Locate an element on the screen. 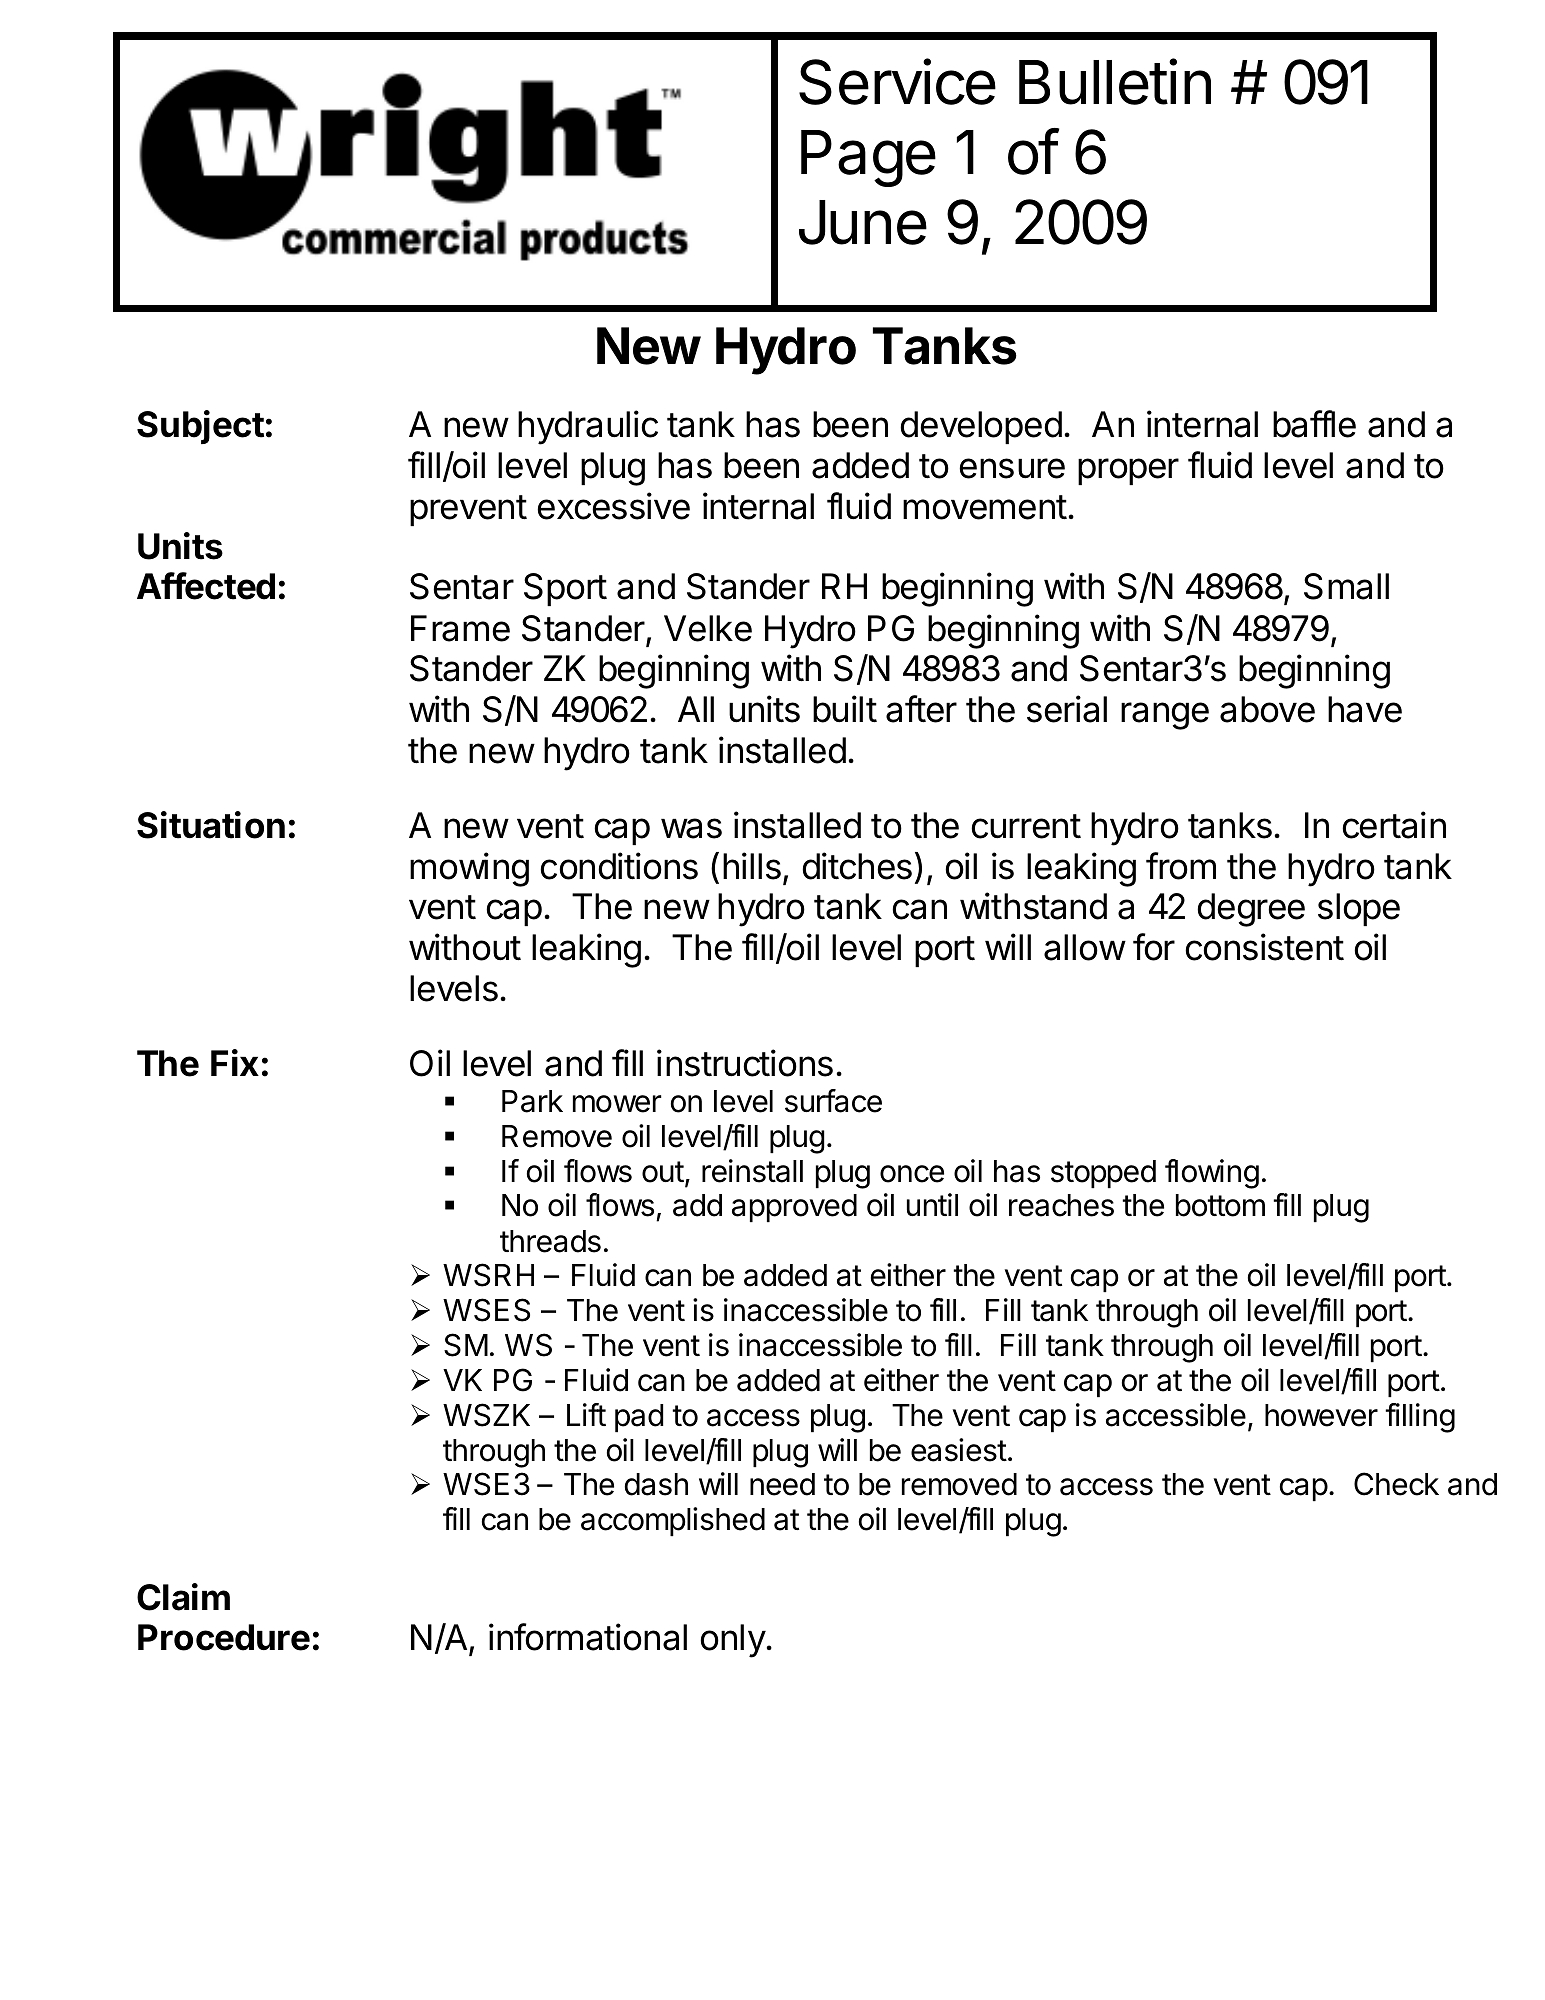 This screenshot has width=1545, height=2000. built is located at coordinates (845, 709).
